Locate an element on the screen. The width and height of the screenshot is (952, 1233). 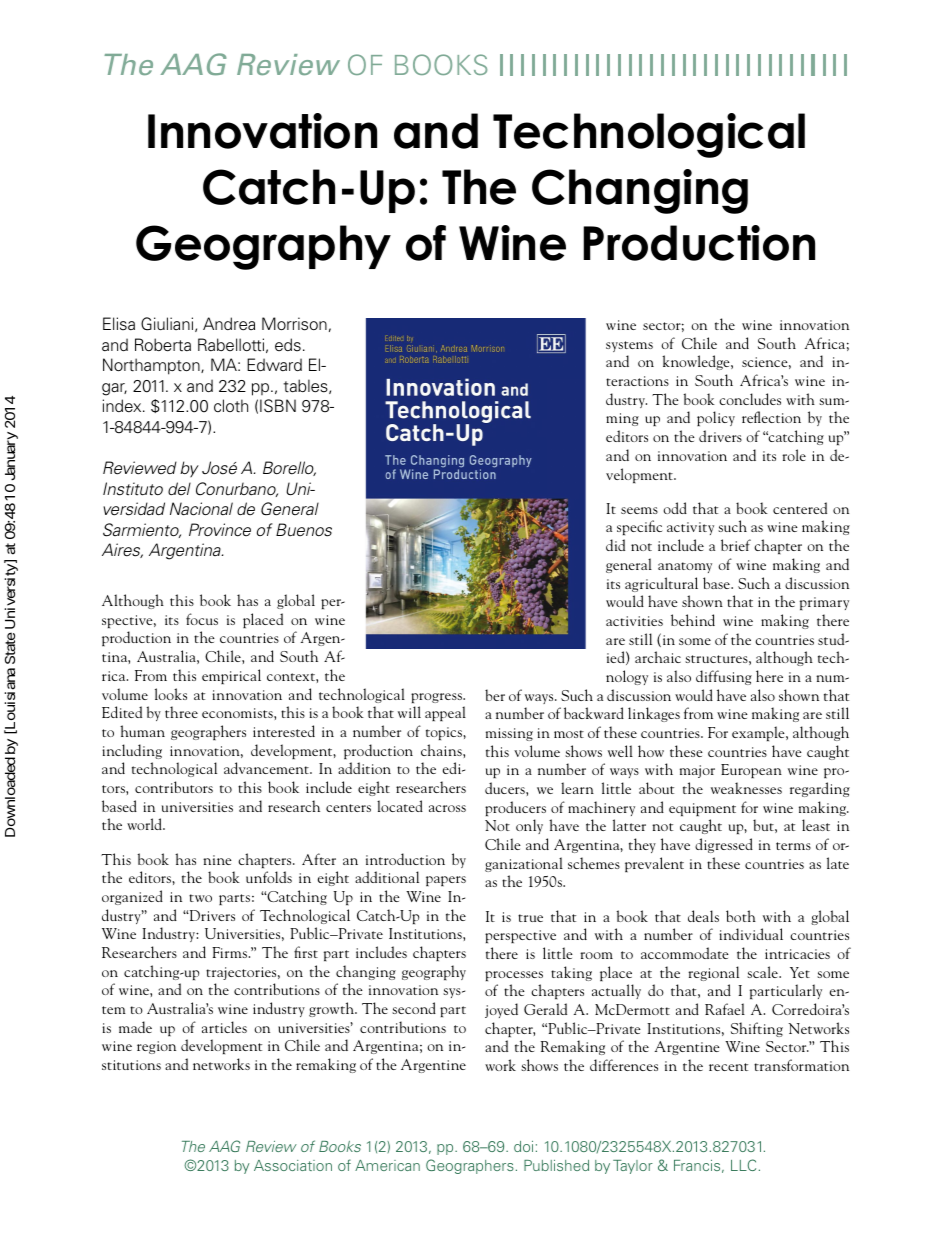
brief is located at coordinates (736, 545).
